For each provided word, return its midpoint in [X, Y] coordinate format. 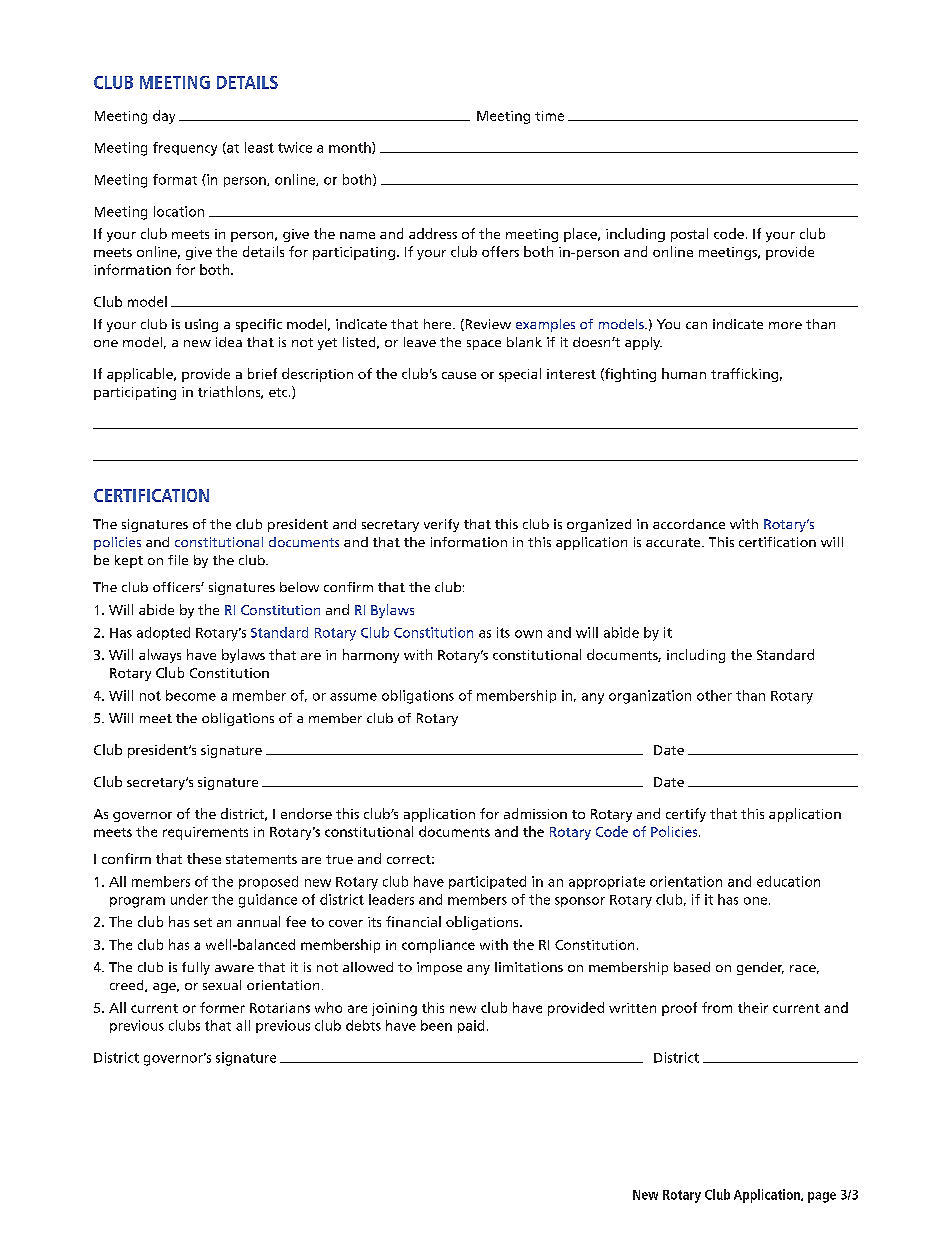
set [203, 922]
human [684, 373]
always [160, 656]
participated [487, 882]
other [714, 695]
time [549, 116]
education [788, 881]
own [528, 634]
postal [689, 235]
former [222, 1007]
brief [262, 373]
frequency [185, 149]
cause [459, 375]
